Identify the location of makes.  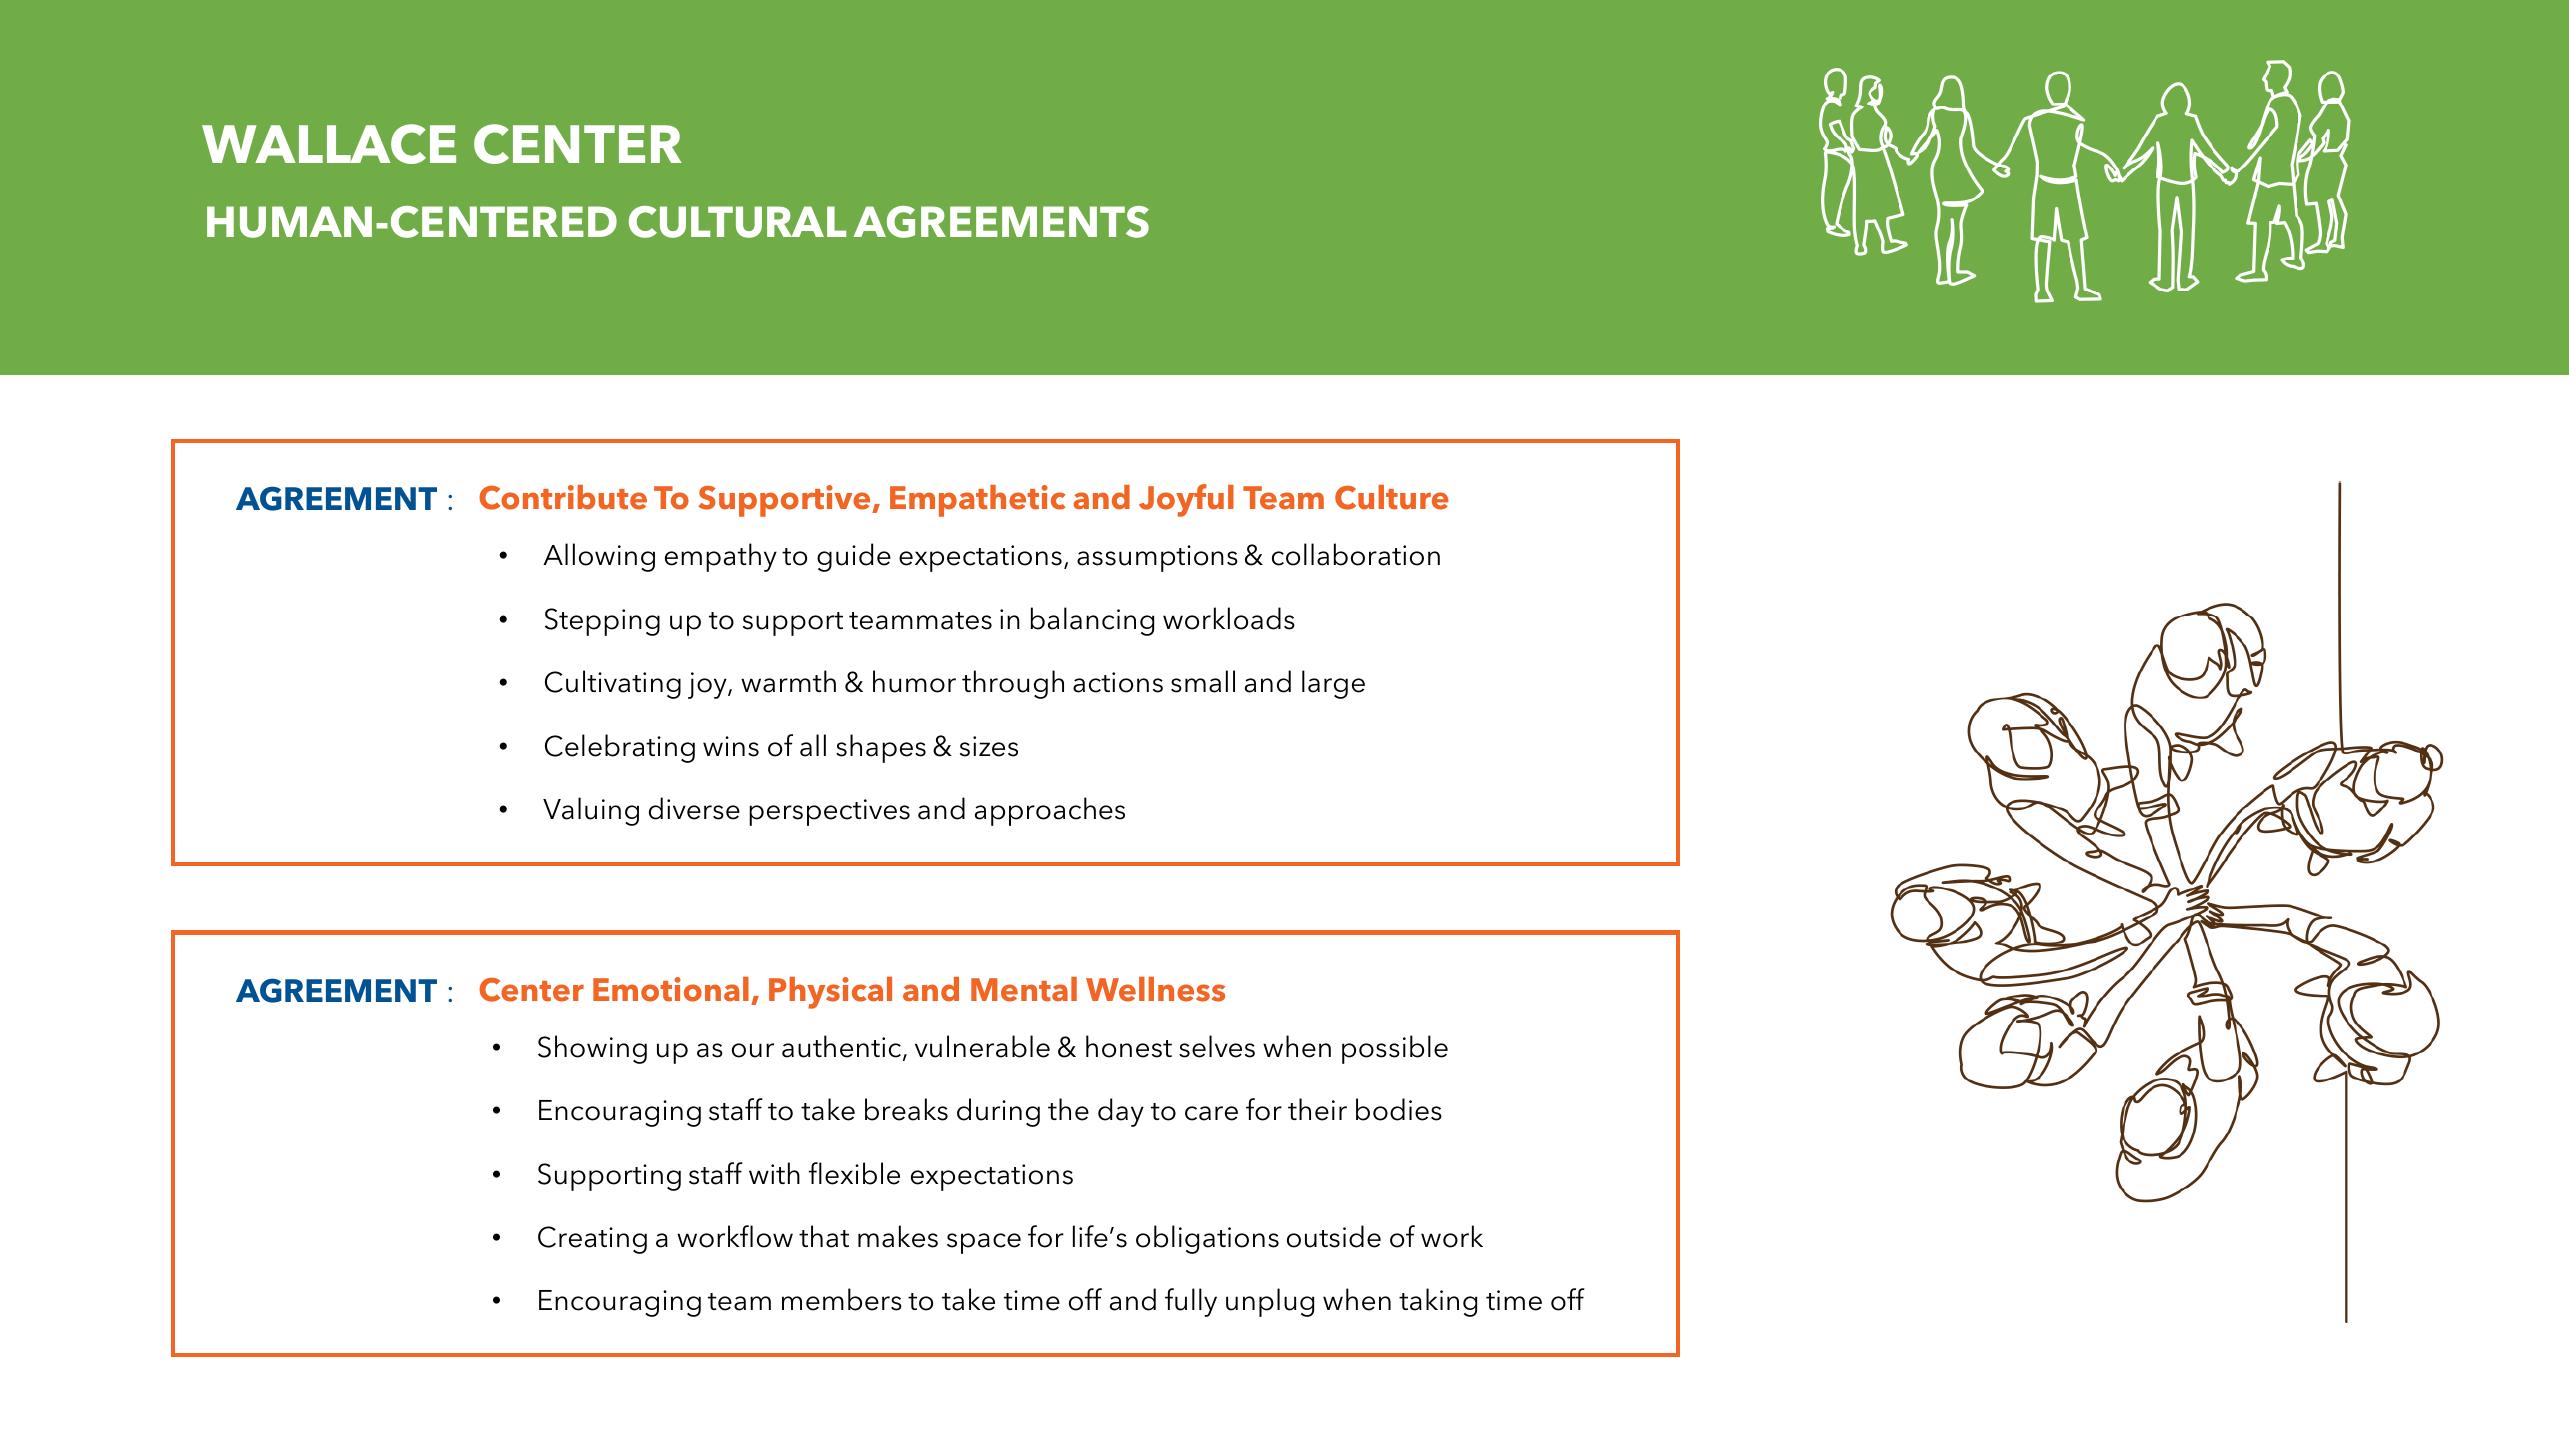
(898, 1236).
